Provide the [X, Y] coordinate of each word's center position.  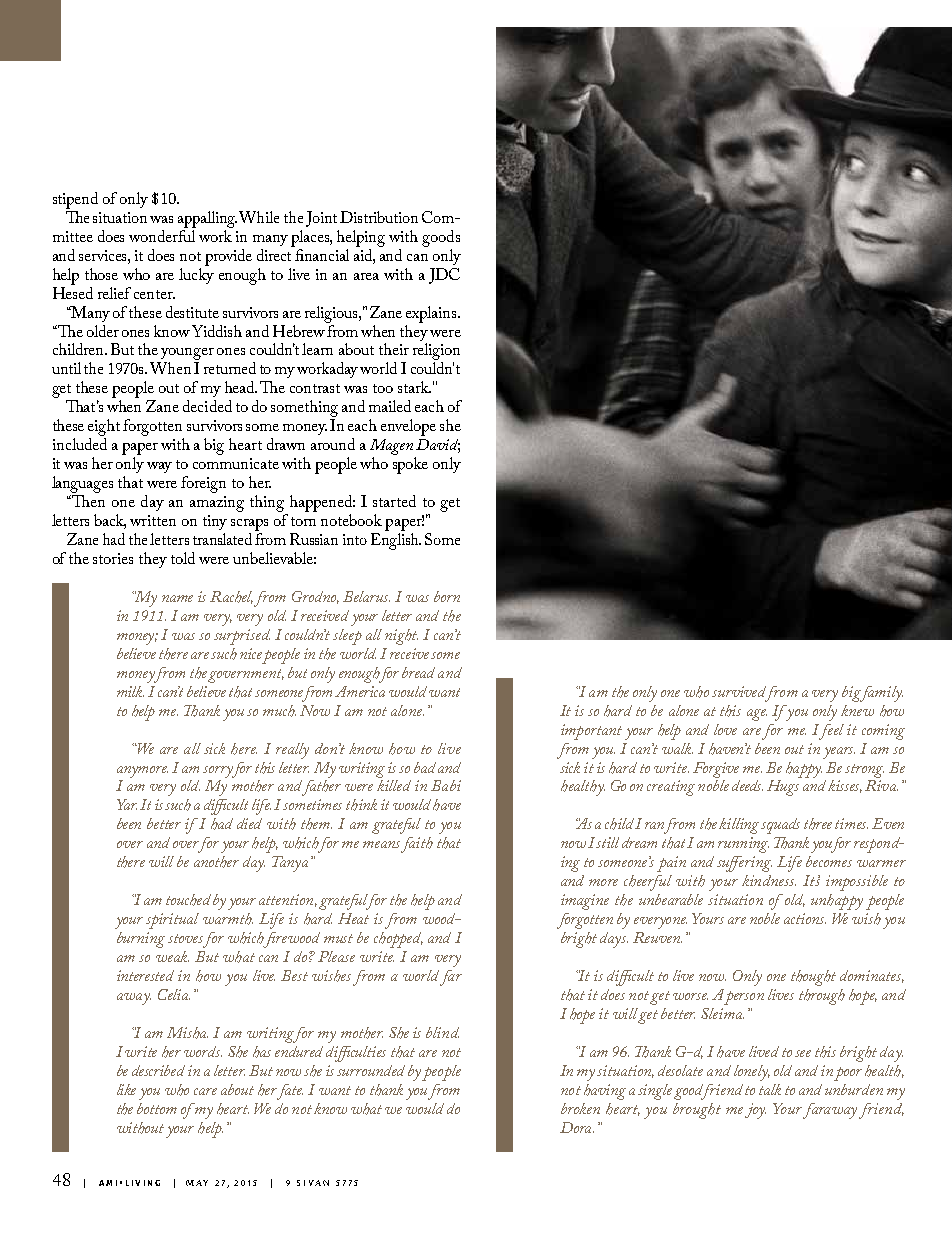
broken [580, 1108]
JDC [444, 276]
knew [857, 710]
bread [418, 672]
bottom [157, 1108]
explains [432, 314]
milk [130, 691]
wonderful [162, 234]
